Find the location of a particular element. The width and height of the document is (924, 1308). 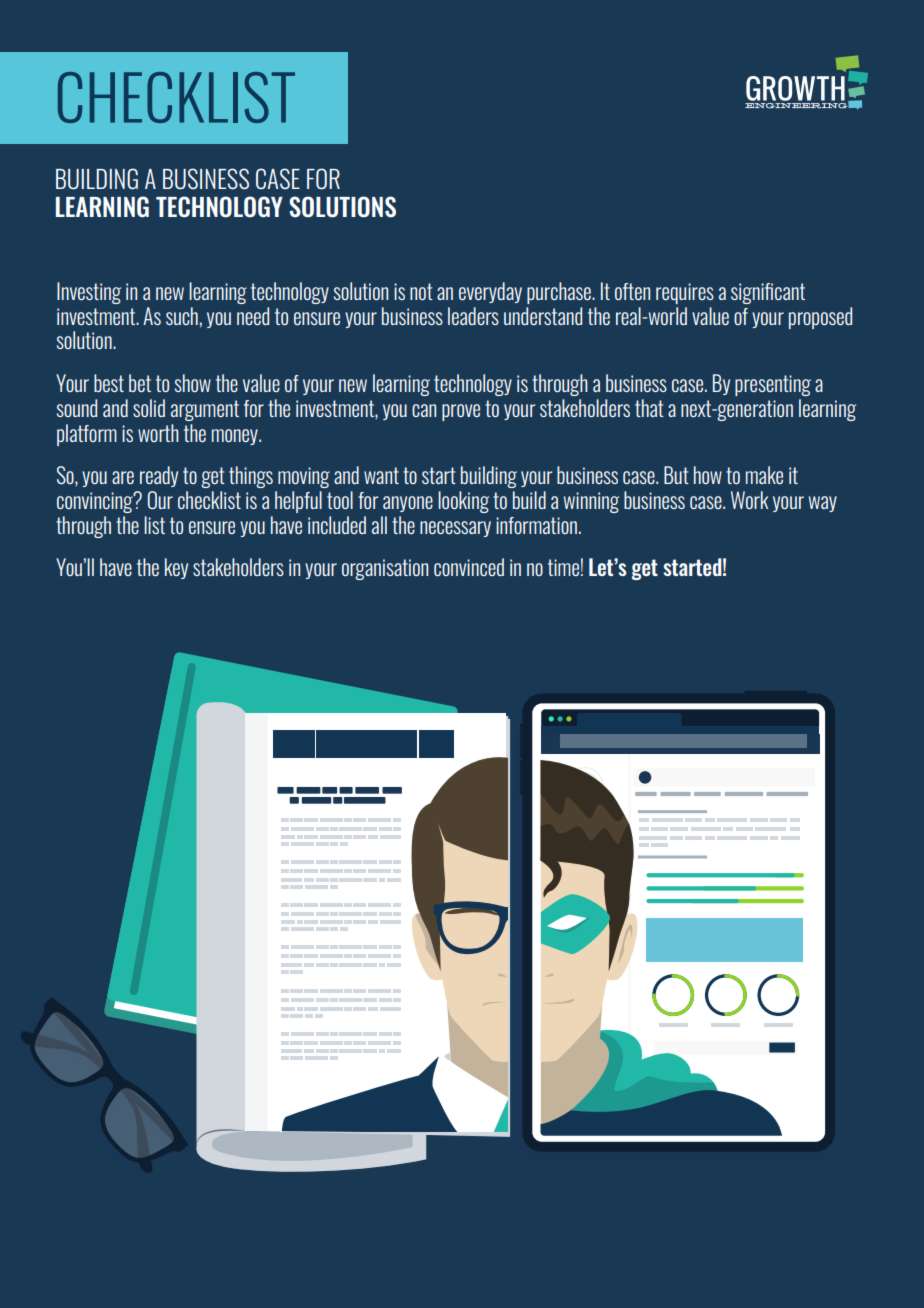

not is located at coordinates (421, 291).
